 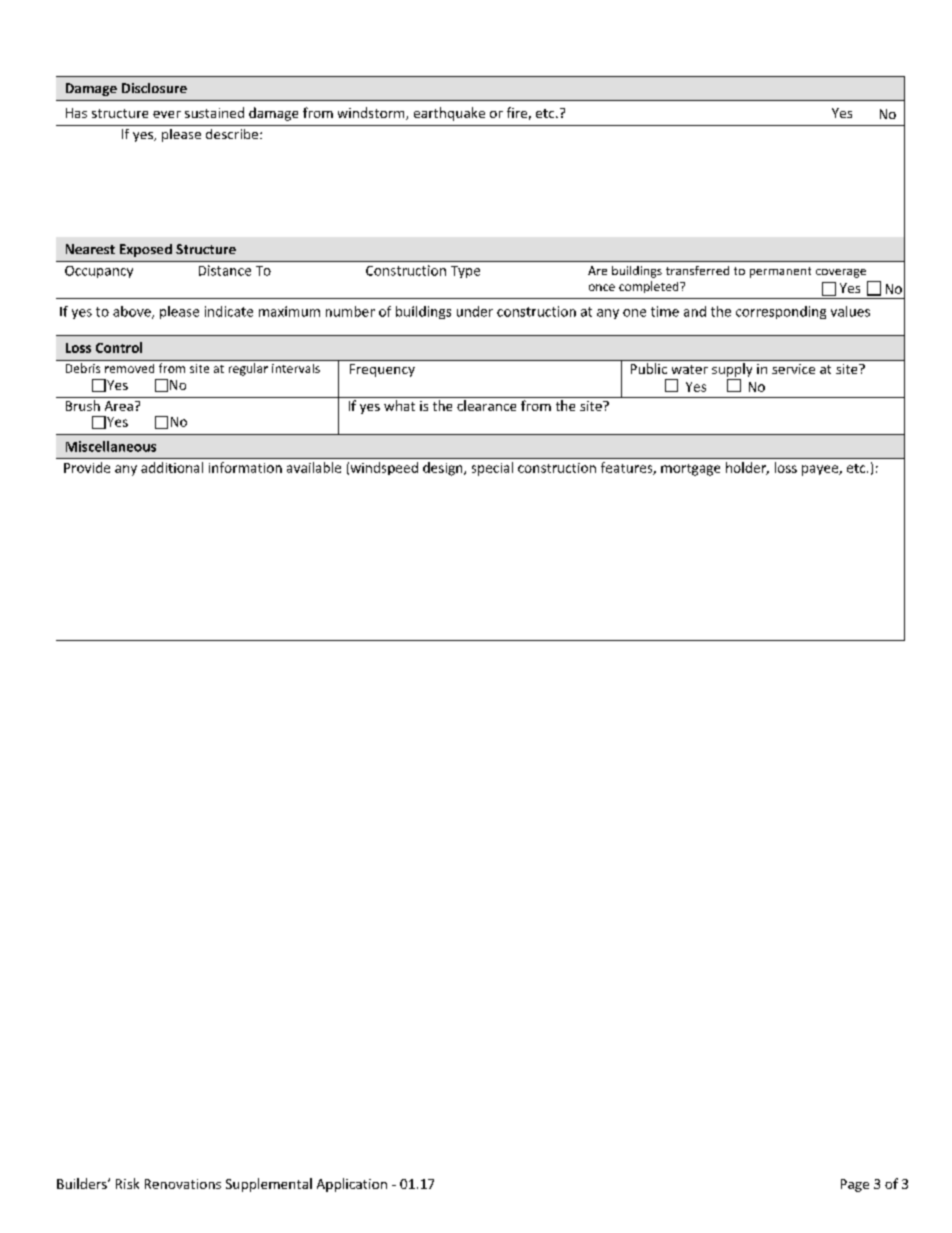 I want to click on mortgage, so click(x=690, y=470).
